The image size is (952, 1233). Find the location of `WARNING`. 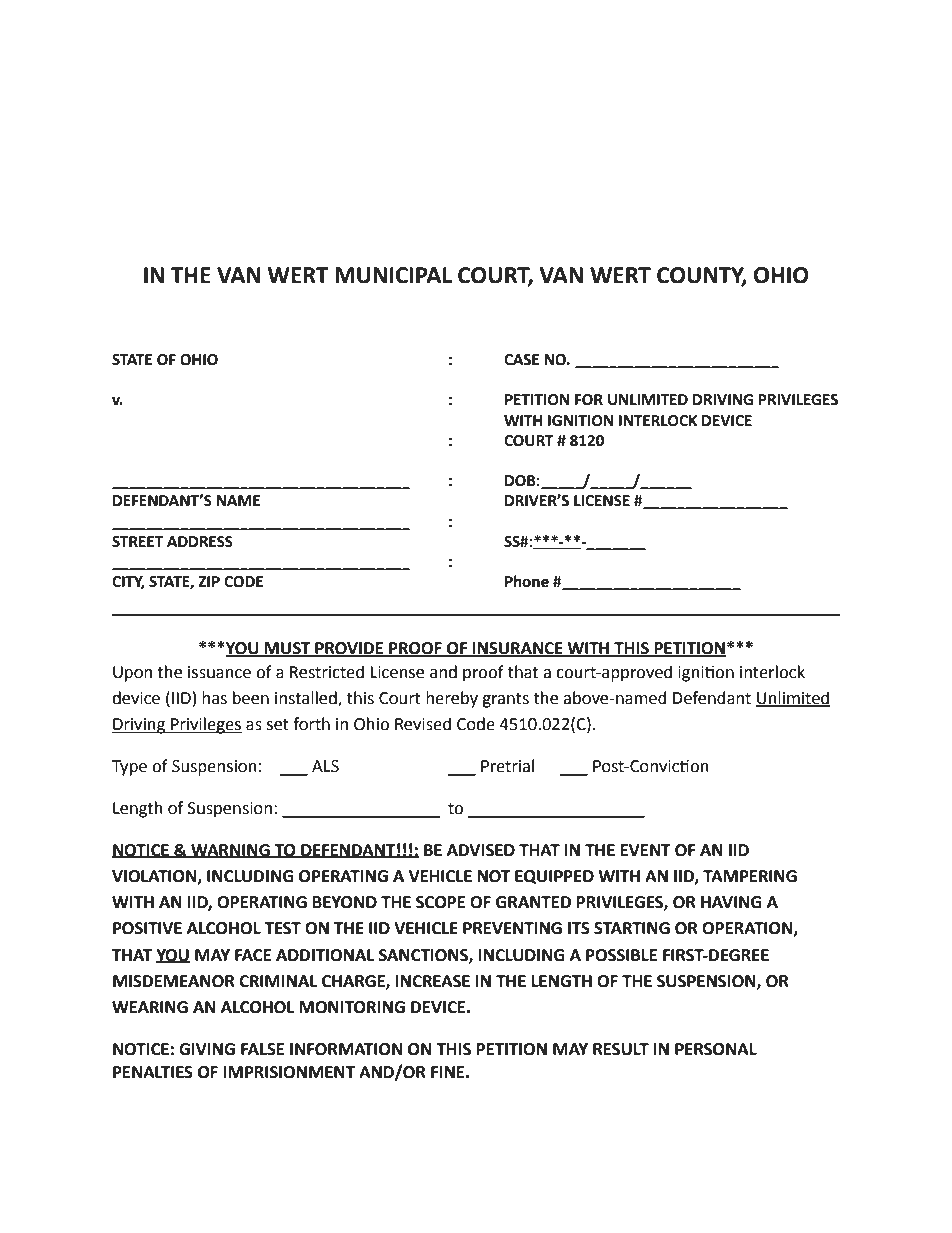

WARNING is located at coordinates (230, 851).
